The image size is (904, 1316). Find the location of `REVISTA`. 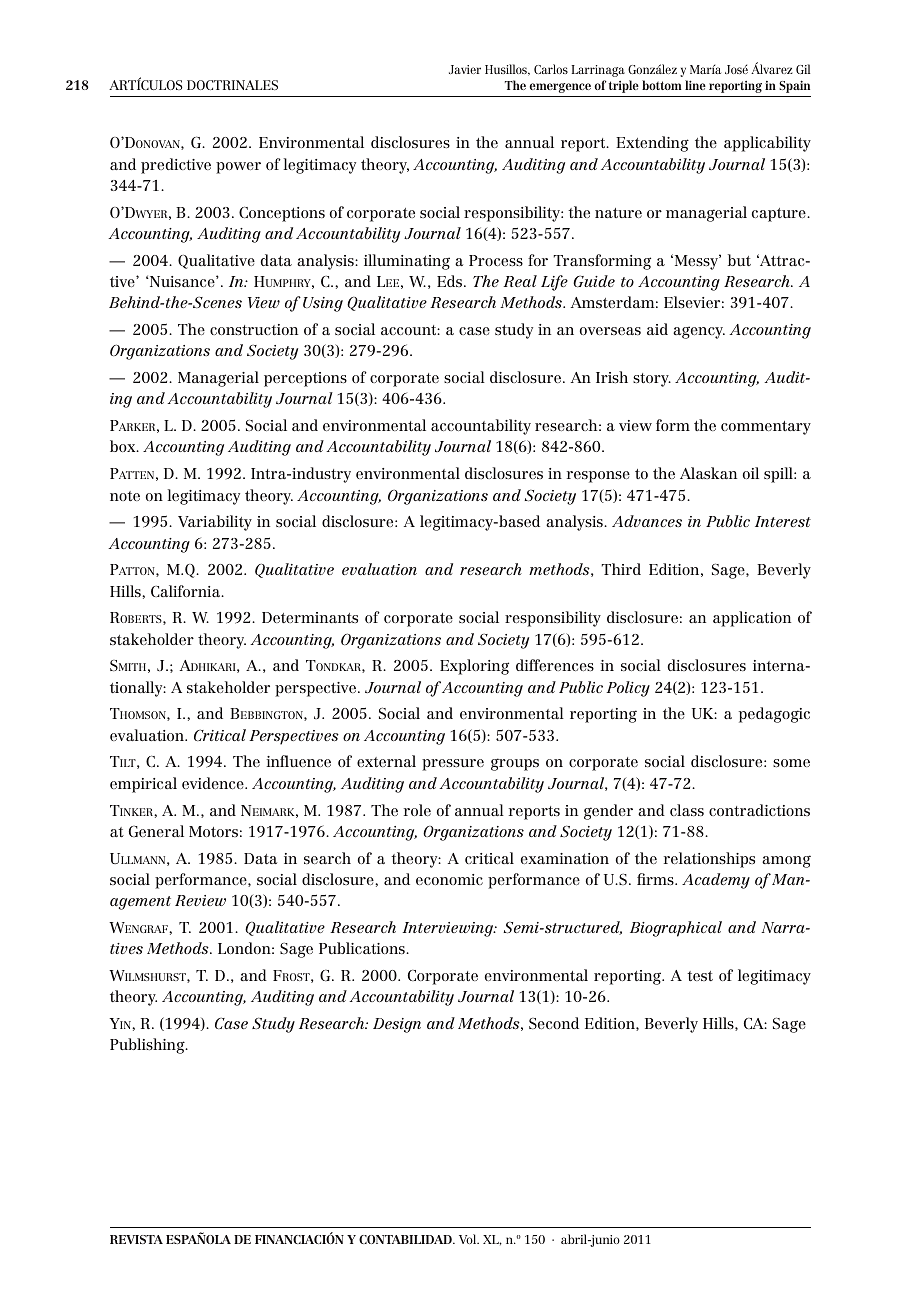

REVISTA is located at coordinates (136, 1239).
